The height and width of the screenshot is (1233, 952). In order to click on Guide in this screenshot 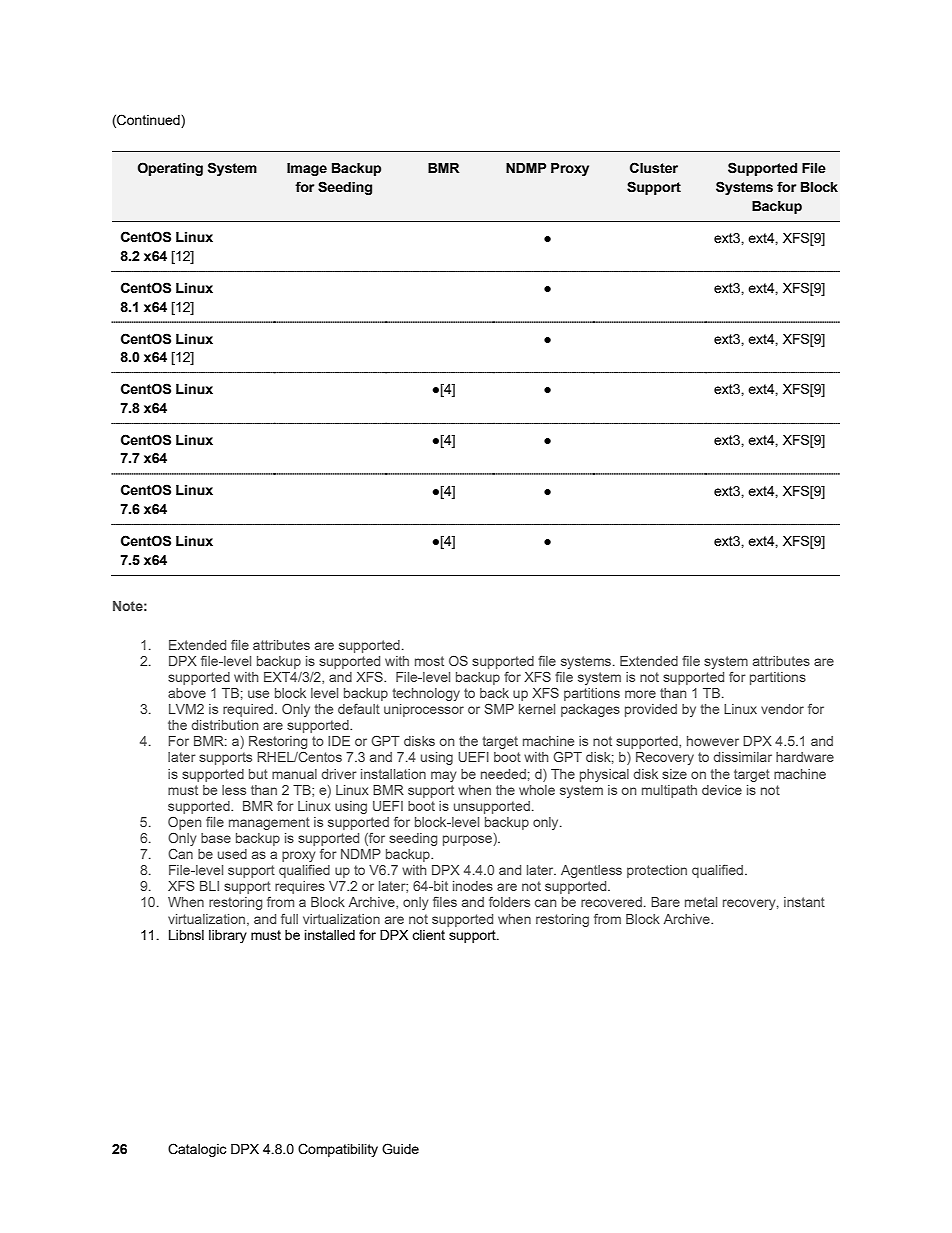, I will do `click(400, 1149)`.
